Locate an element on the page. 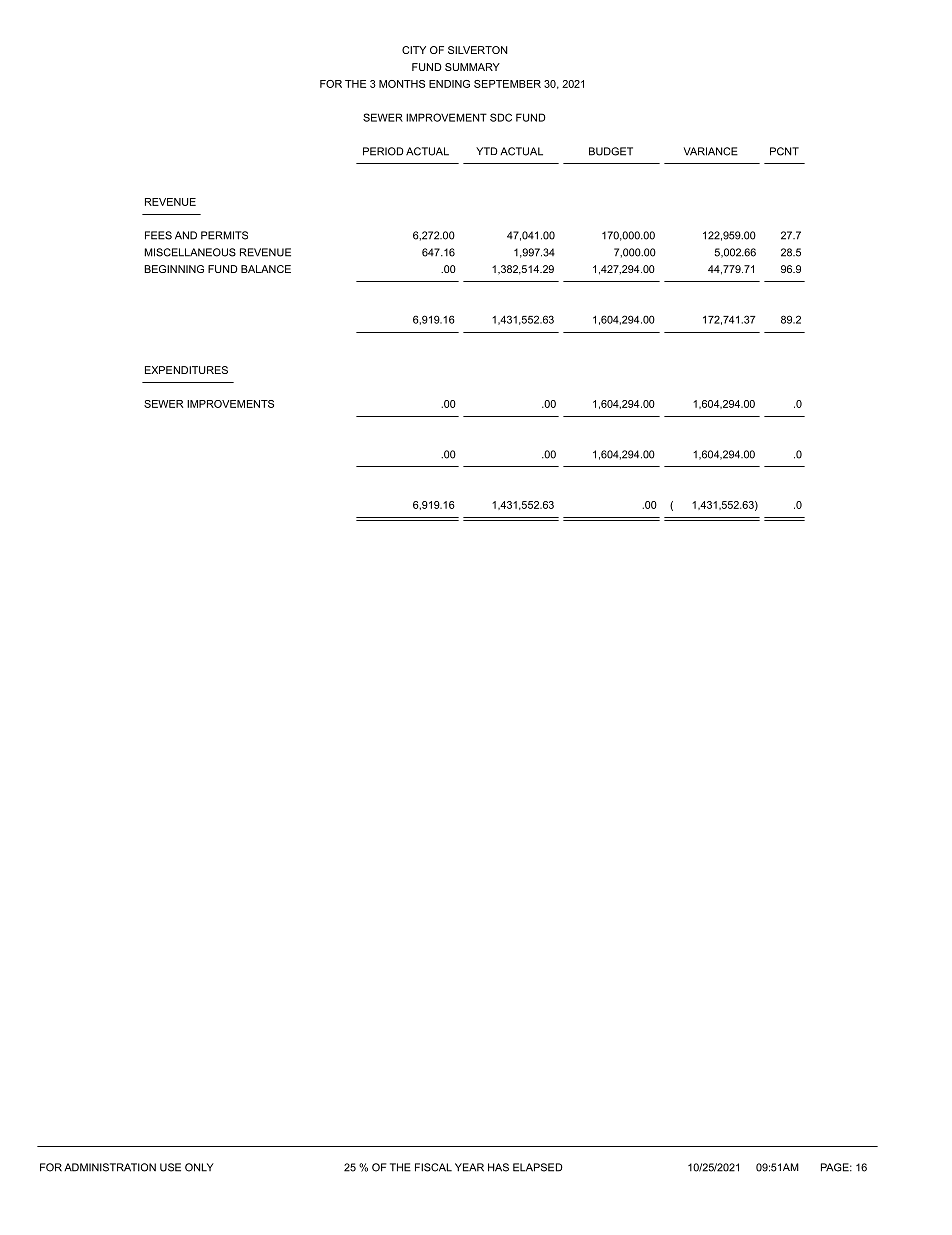 This document has height=1235, width=952. BALANCE is located at coordinates (266, 269).
